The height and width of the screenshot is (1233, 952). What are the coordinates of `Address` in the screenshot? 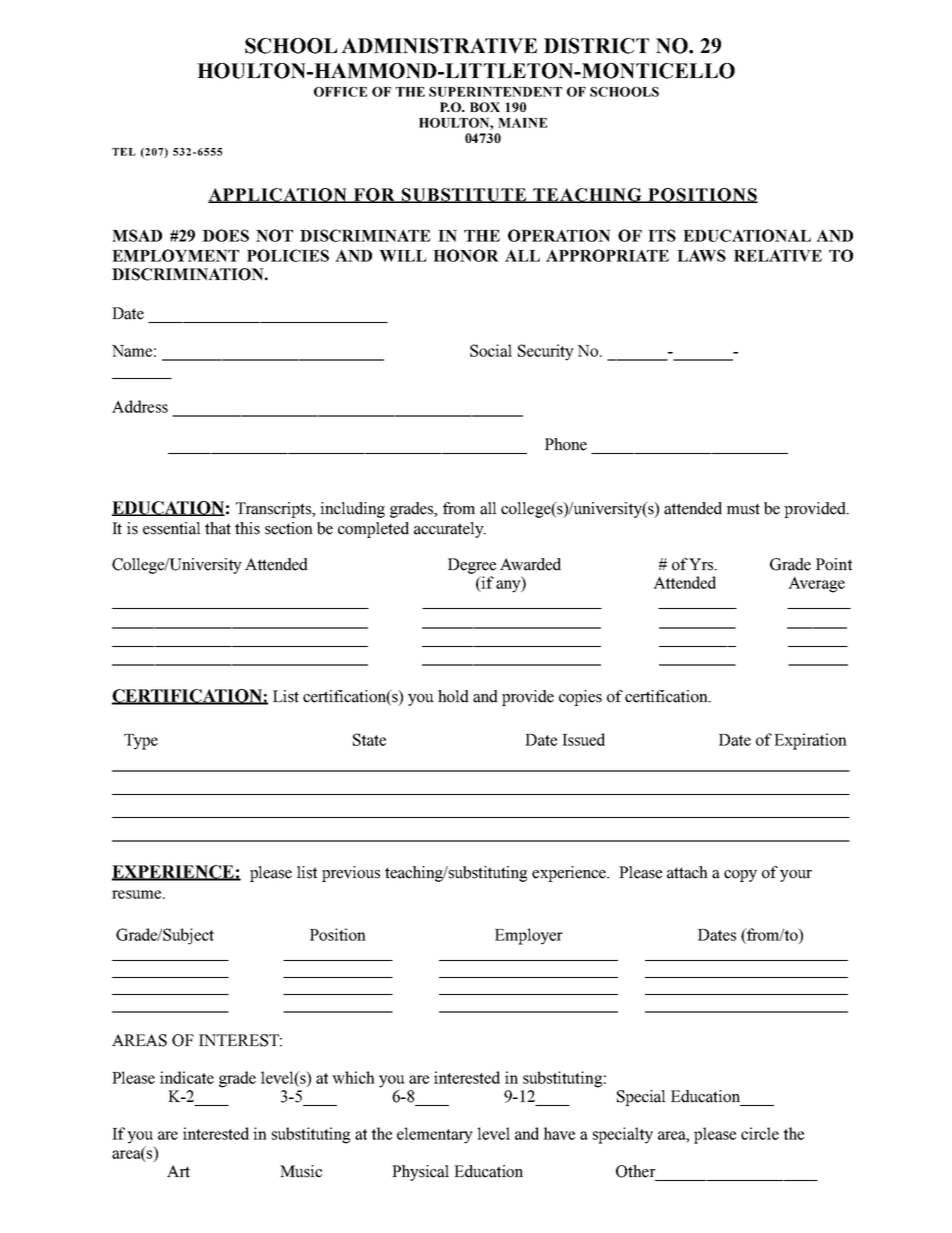 It's located at (140, 406).
